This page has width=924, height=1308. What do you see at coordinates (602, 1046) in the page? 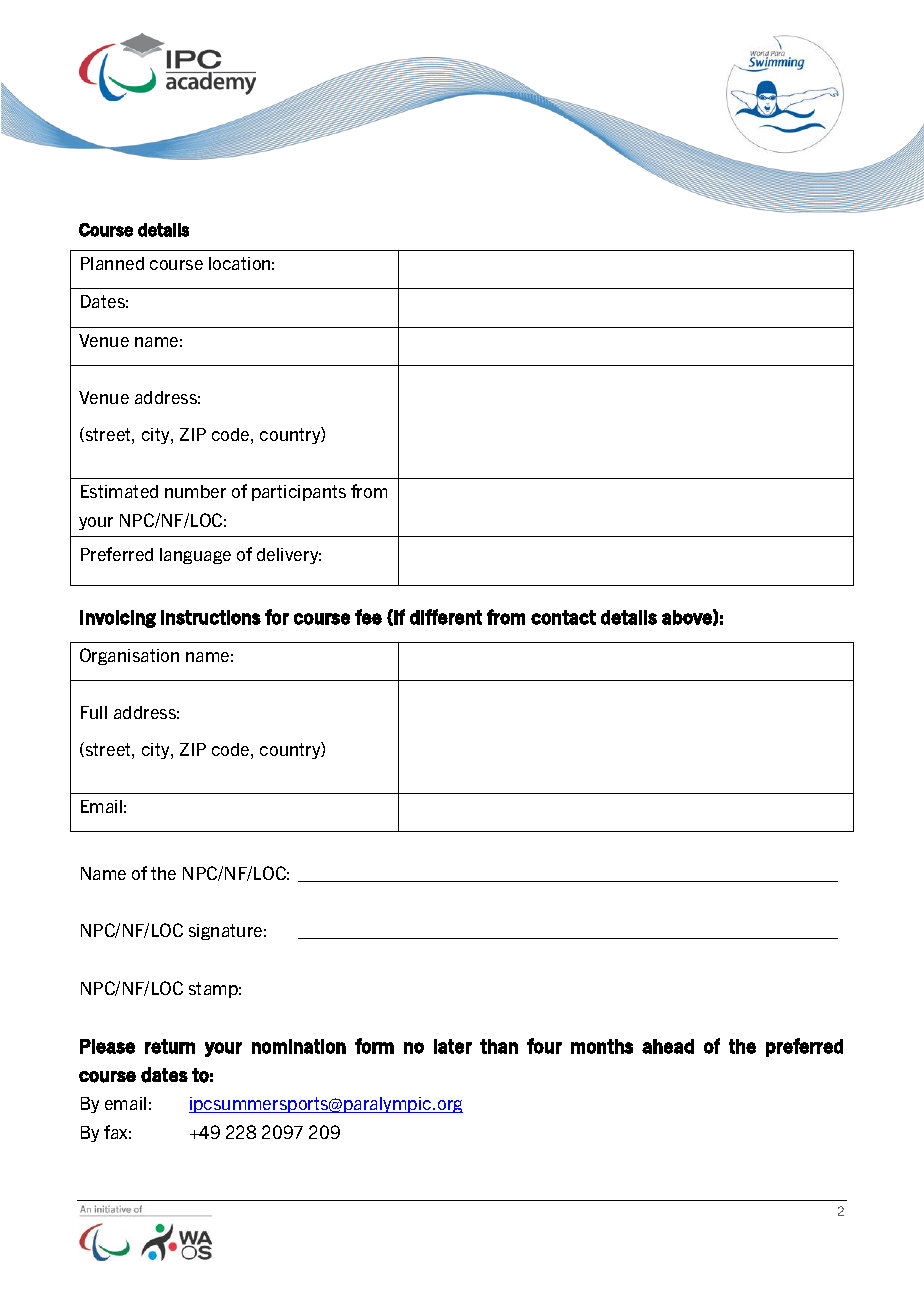
I see `months` at bounding box center [602, 1046].
